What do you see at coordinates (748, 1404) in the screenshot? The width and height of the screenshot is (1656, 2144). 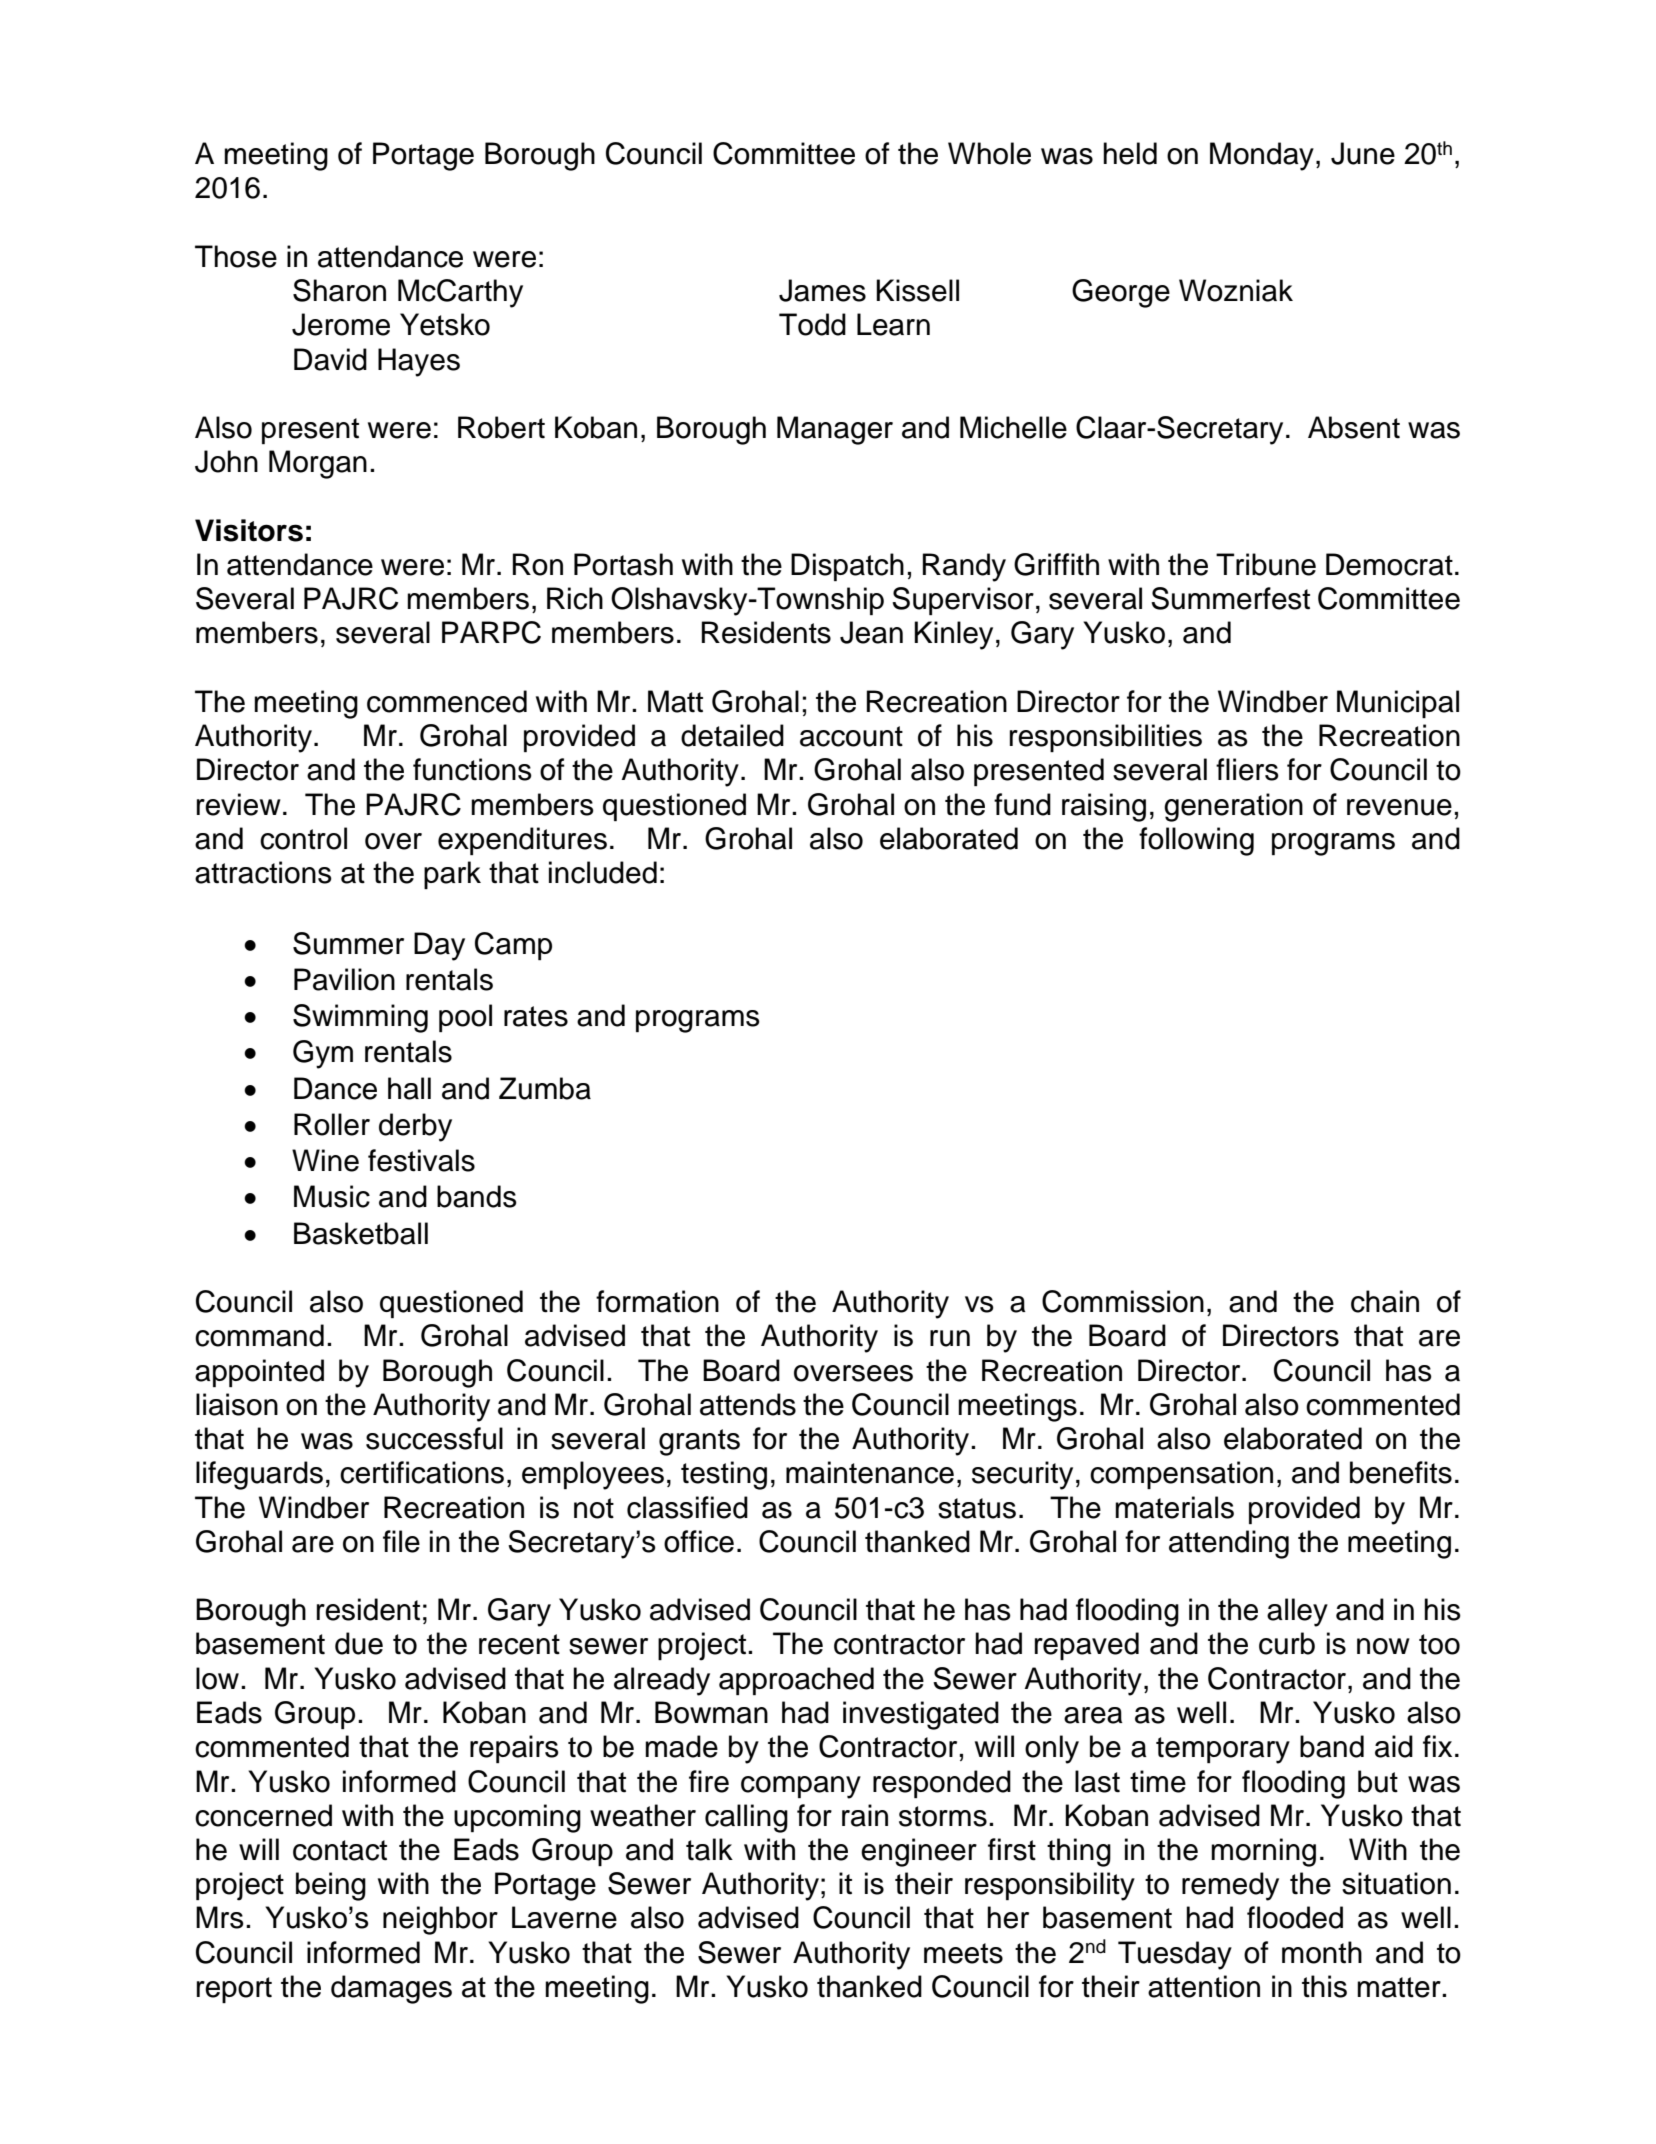 I see `attends` at bounding box center [748, 1404].
